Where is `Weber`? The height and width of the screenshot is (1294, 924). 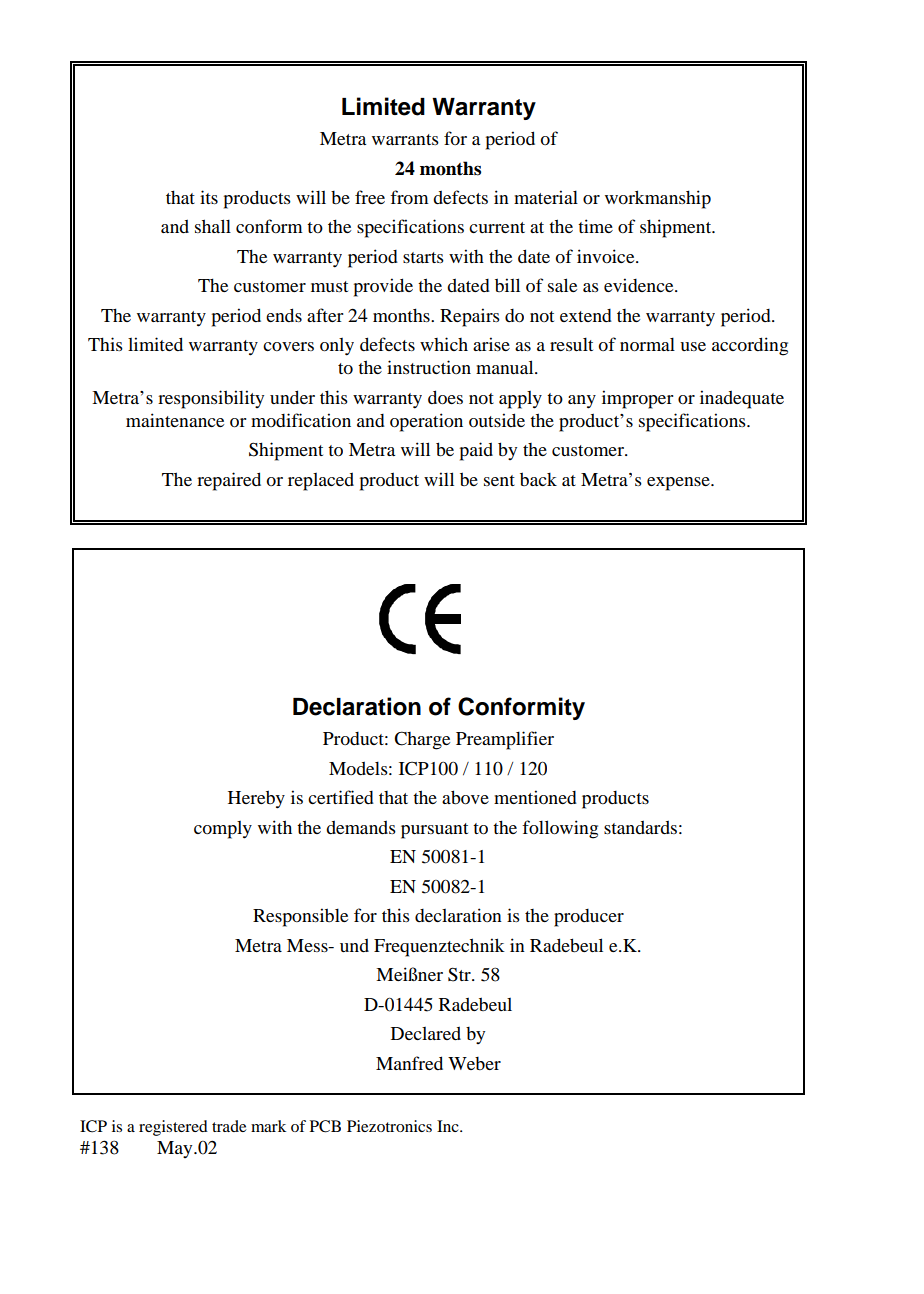
Weber is located at coordinates (474, 1064).
